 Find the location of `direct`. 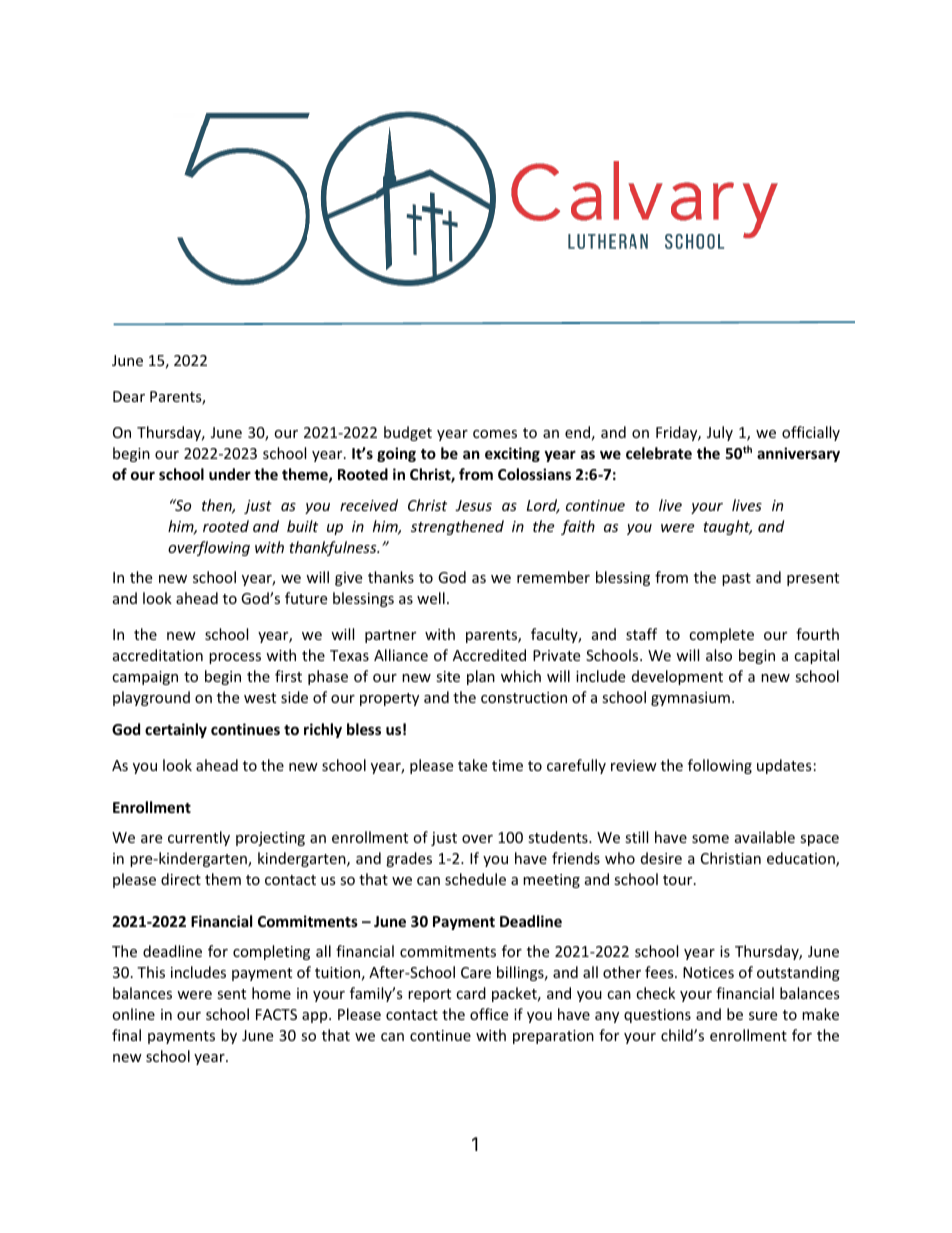

direct is located at coordinates (181, 879).
